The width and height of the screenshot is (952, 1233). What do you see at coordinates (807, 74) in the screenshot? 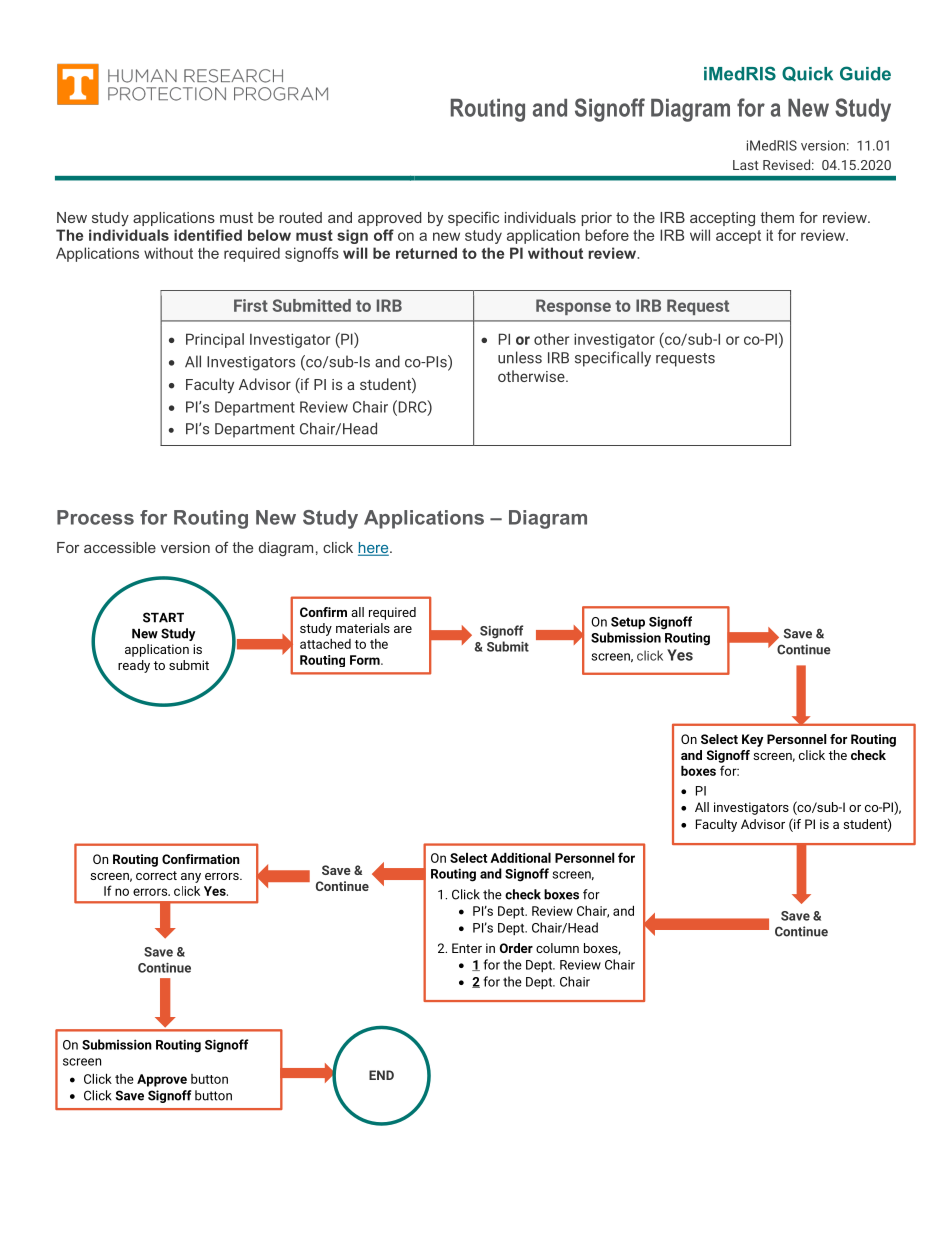
I see `Quick` at bounding box center [807, 74].
